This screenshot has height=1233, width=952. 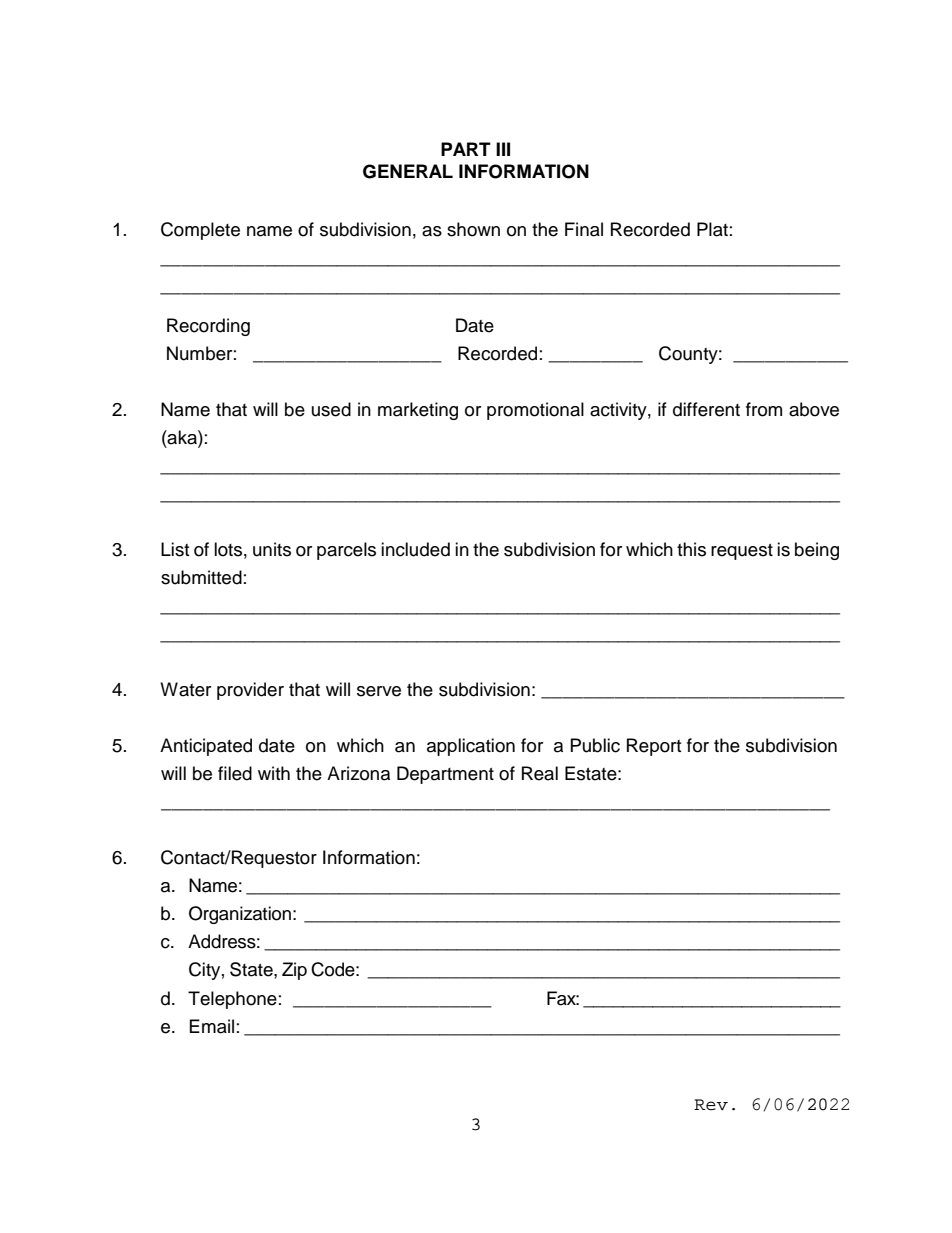 What do you see at coordinates (654, 747) in the screenshot?
I see `Report` at bounding box center [654, 747].
